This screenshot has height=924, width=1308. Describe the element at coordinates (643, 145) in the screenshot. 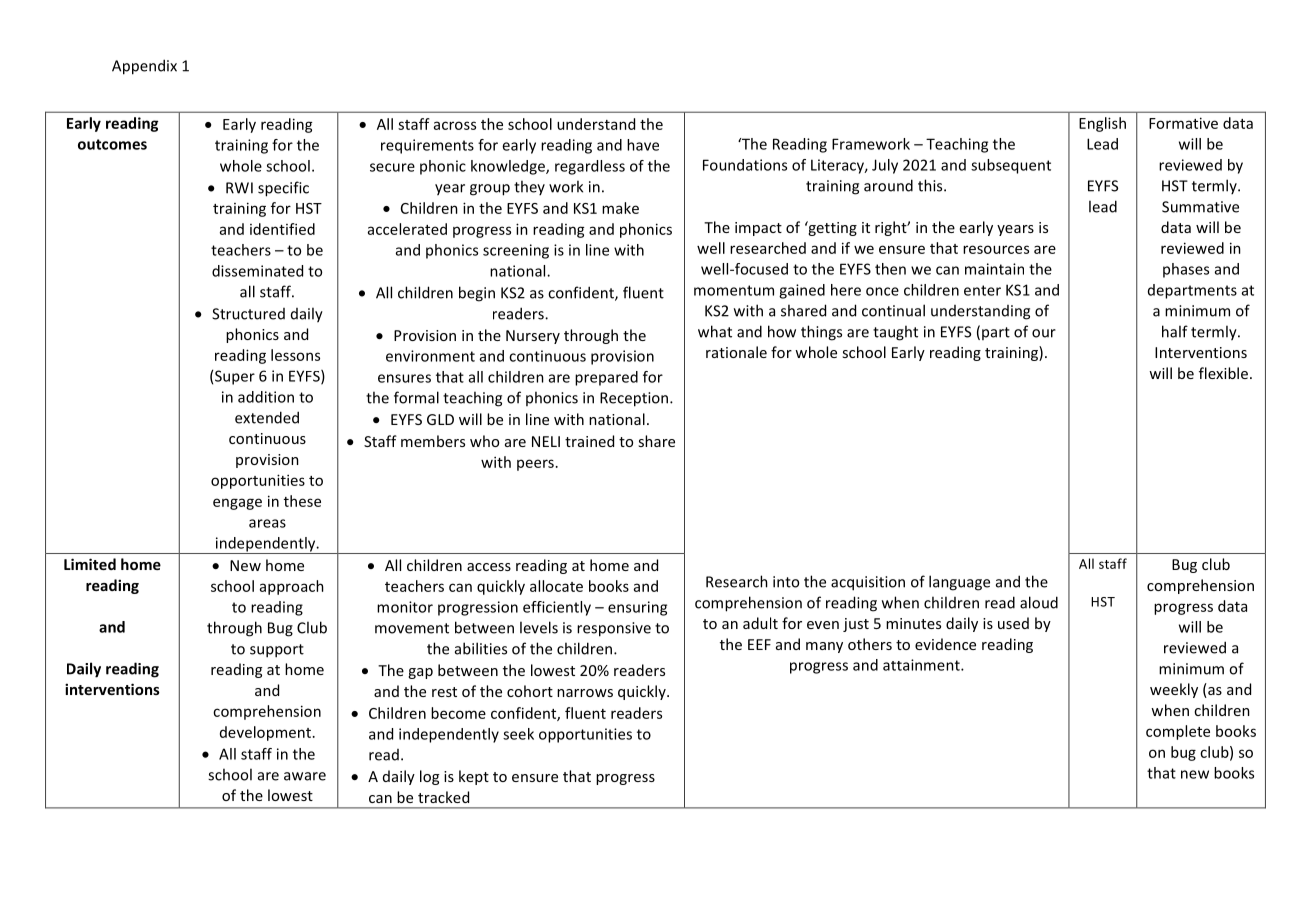

I see `have` at that location.
